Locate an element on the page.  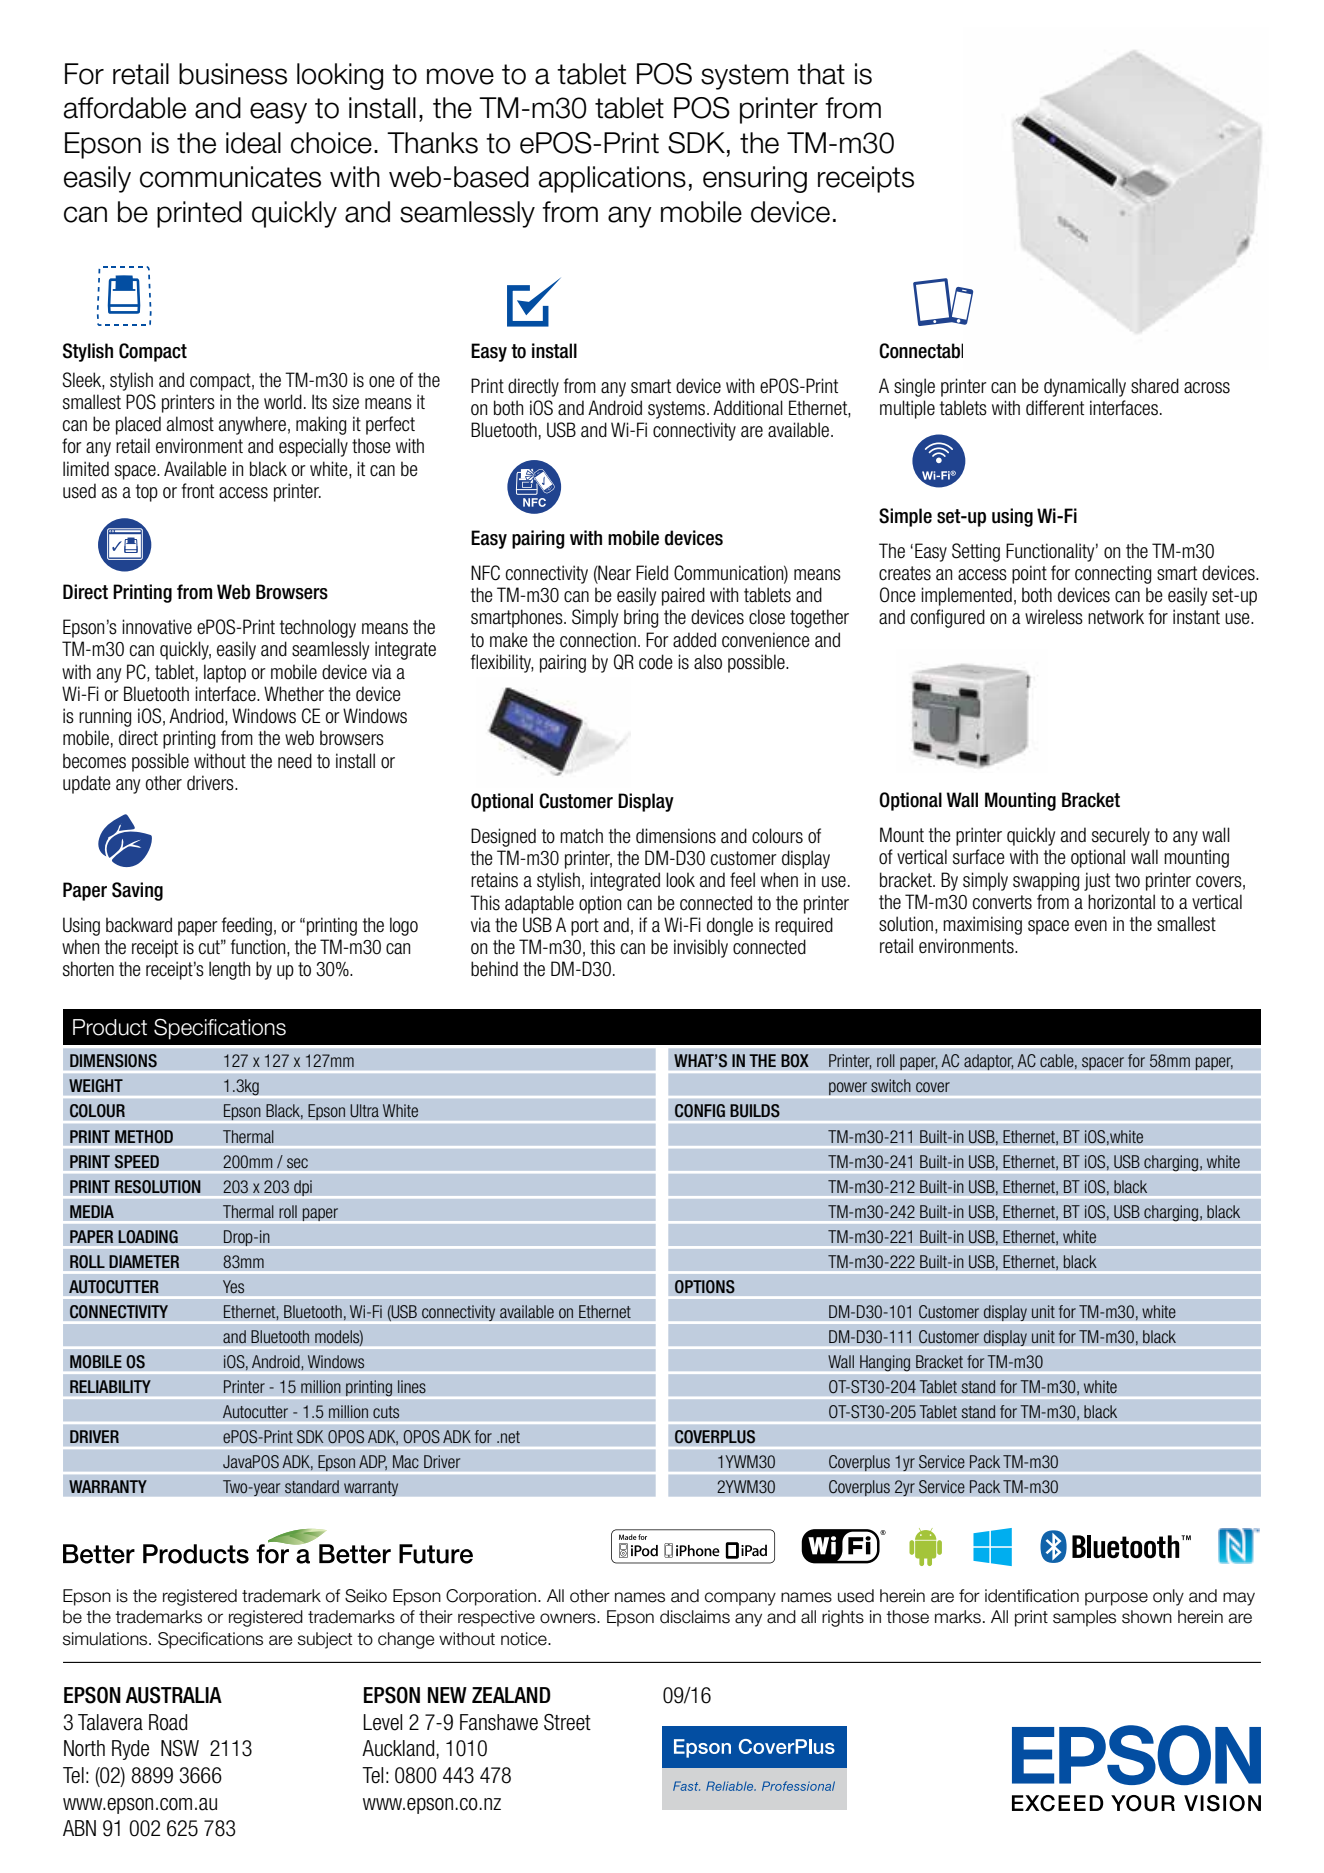
adaptor is located at coordinates (988, 1063).
